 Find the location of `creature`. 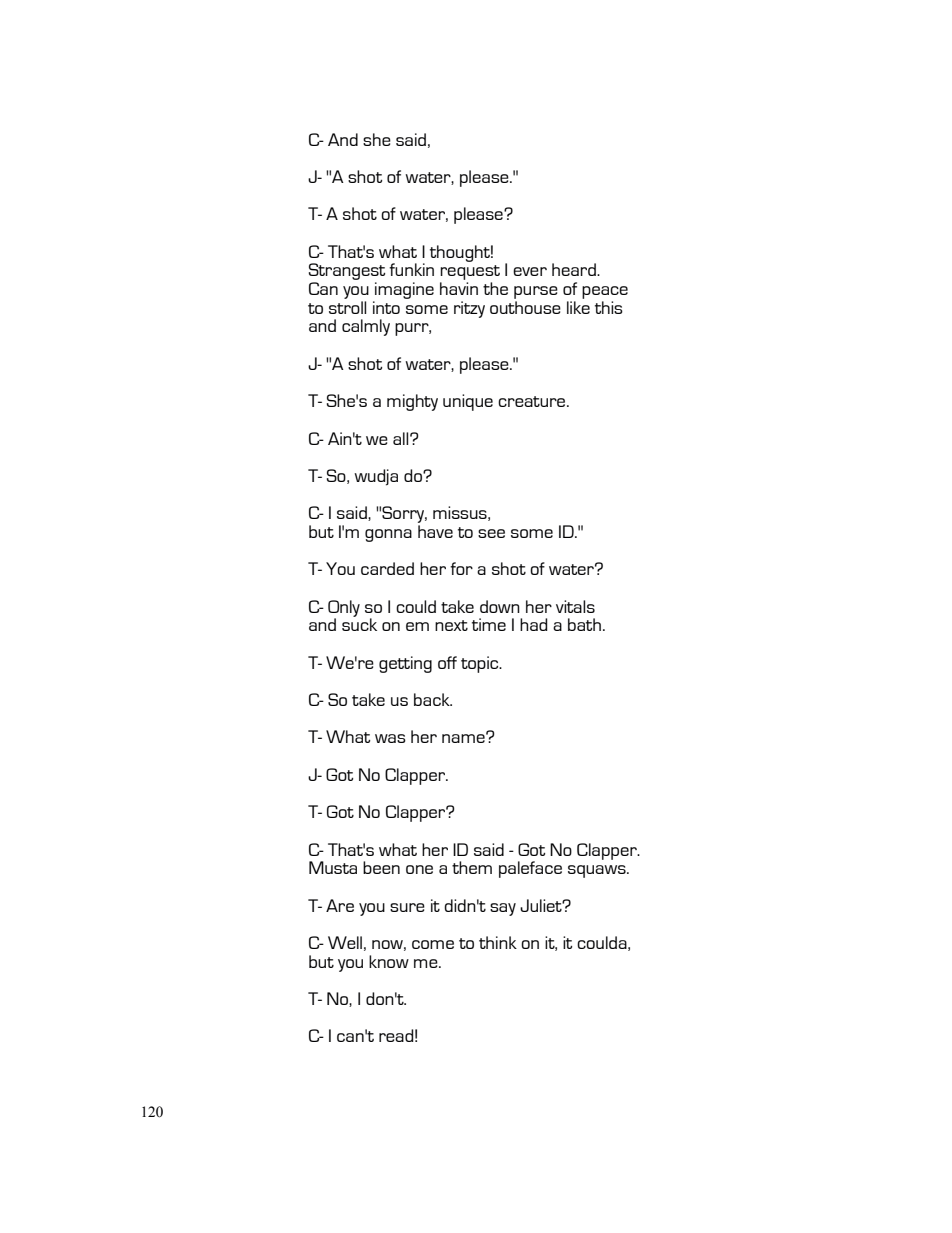

creature is located at coordinates (533, 401).
